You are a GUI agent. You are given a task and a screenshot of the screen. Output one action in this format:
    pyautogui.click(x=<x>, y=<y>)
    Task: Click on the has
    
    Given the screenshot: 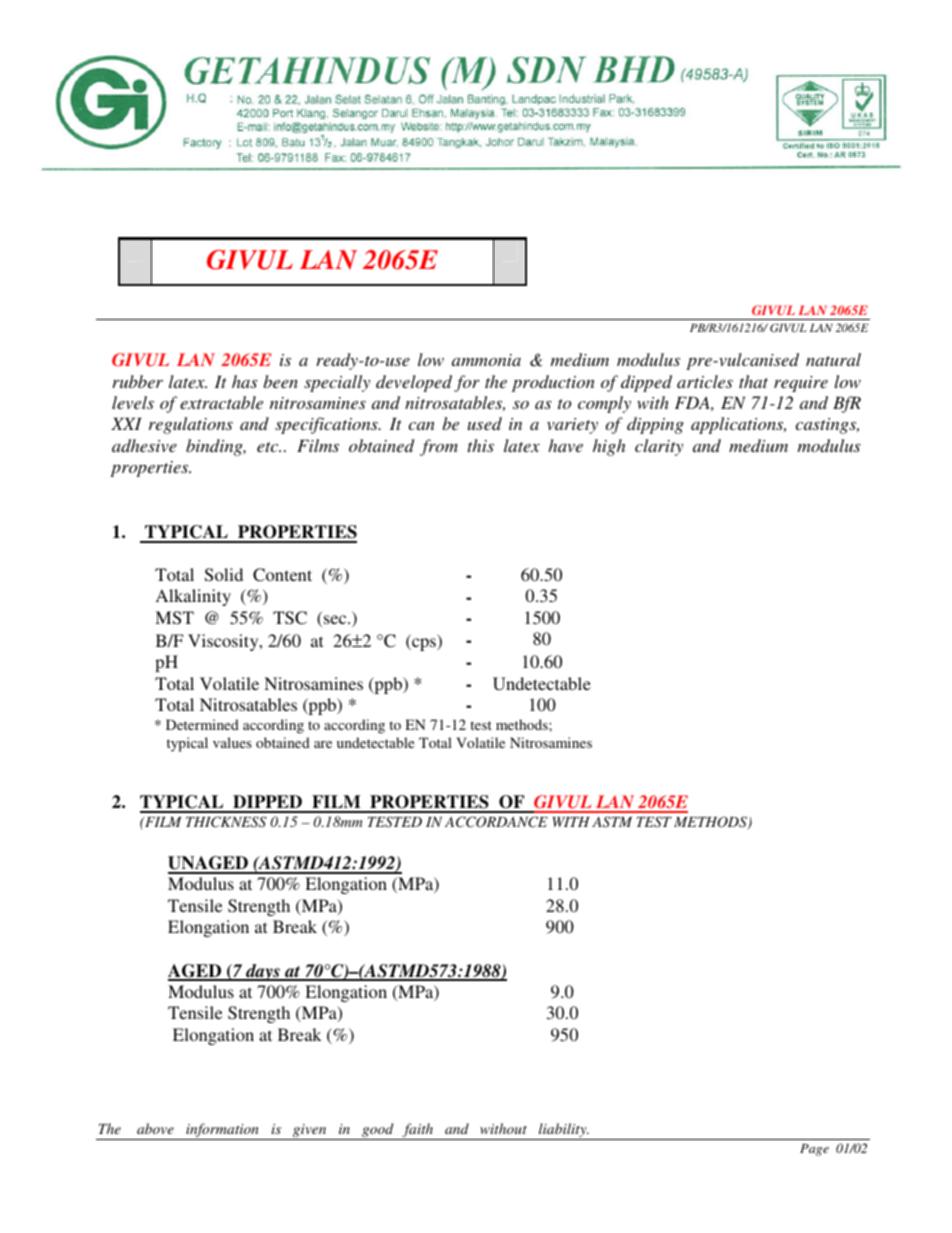 What is the action you would take?
    pyautogui.click(x=245, y=381)
